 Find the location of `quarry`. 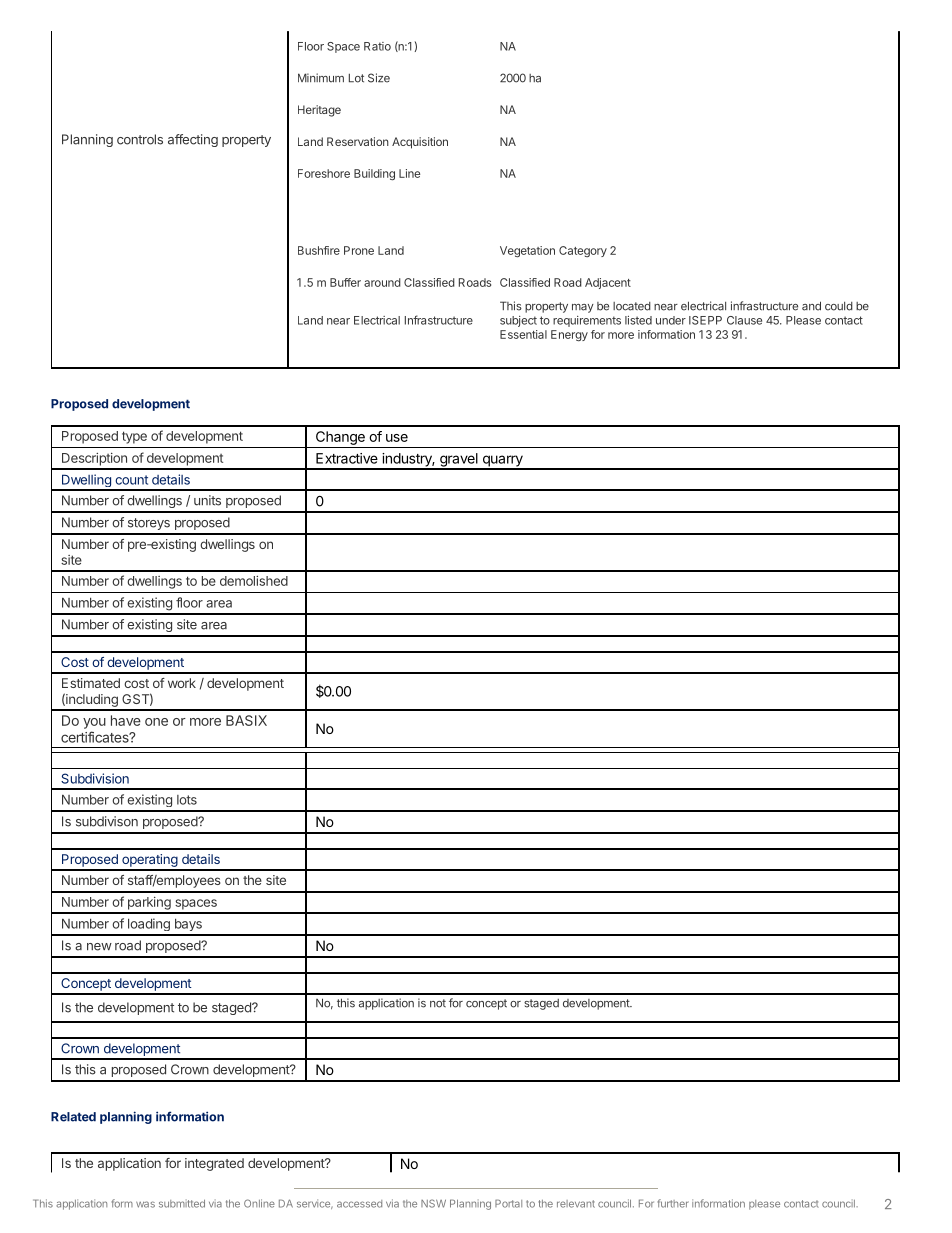

quarry is located at coordinates (502, 462).
